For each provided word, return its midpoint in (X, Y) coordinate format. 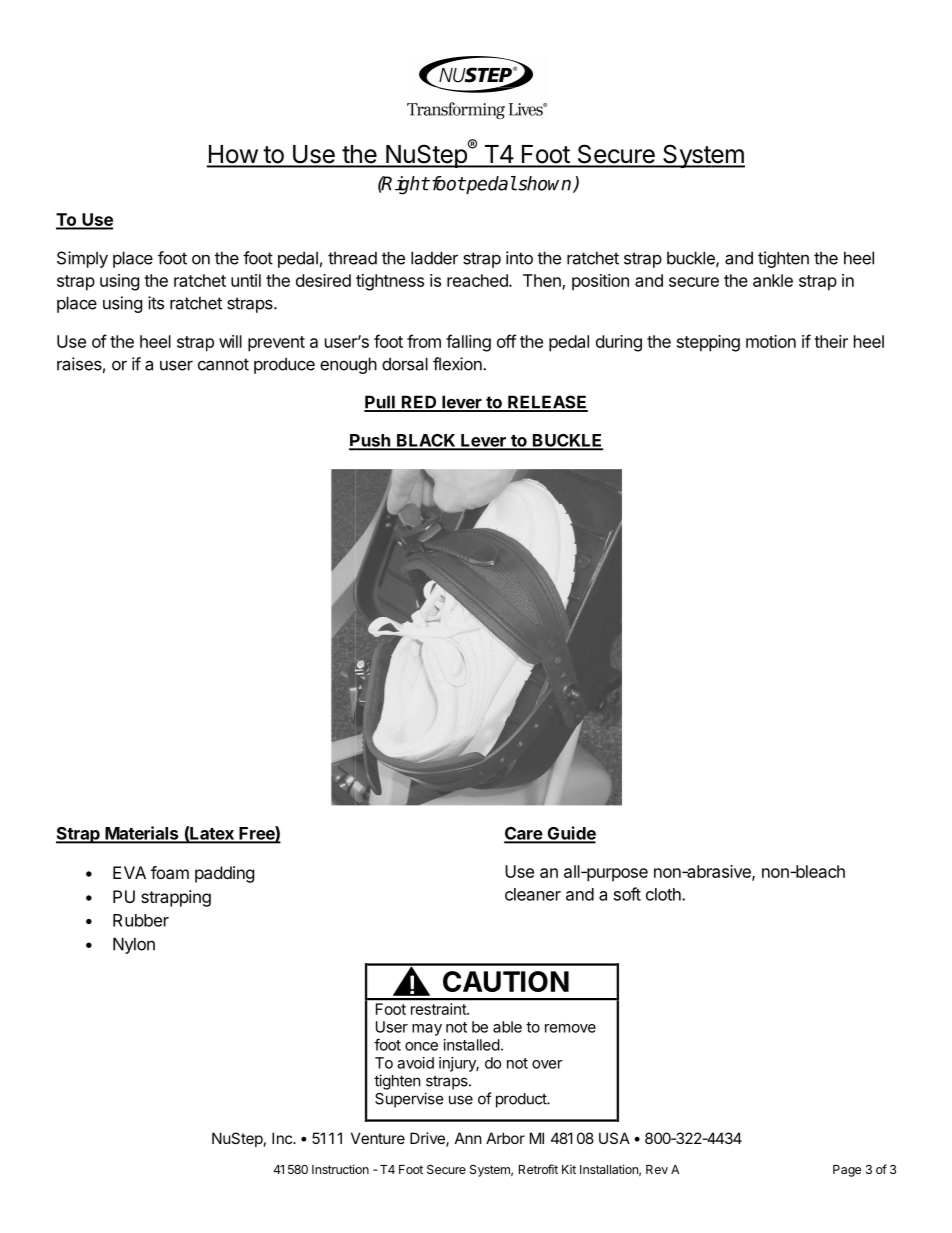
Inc (283, 1138)
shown (545, 184)
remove (570, 1028)
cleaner (533, 894)
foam (170, 872)
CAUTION (506, 981)
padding (224, 874)
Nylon (134, 945)
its (156, 303)
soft (627, 894)
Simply (82, 259)
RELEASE (547, 403)
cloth (664, 894)
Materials (142, 834)
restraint (439, 1009)
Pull (380, 403)
